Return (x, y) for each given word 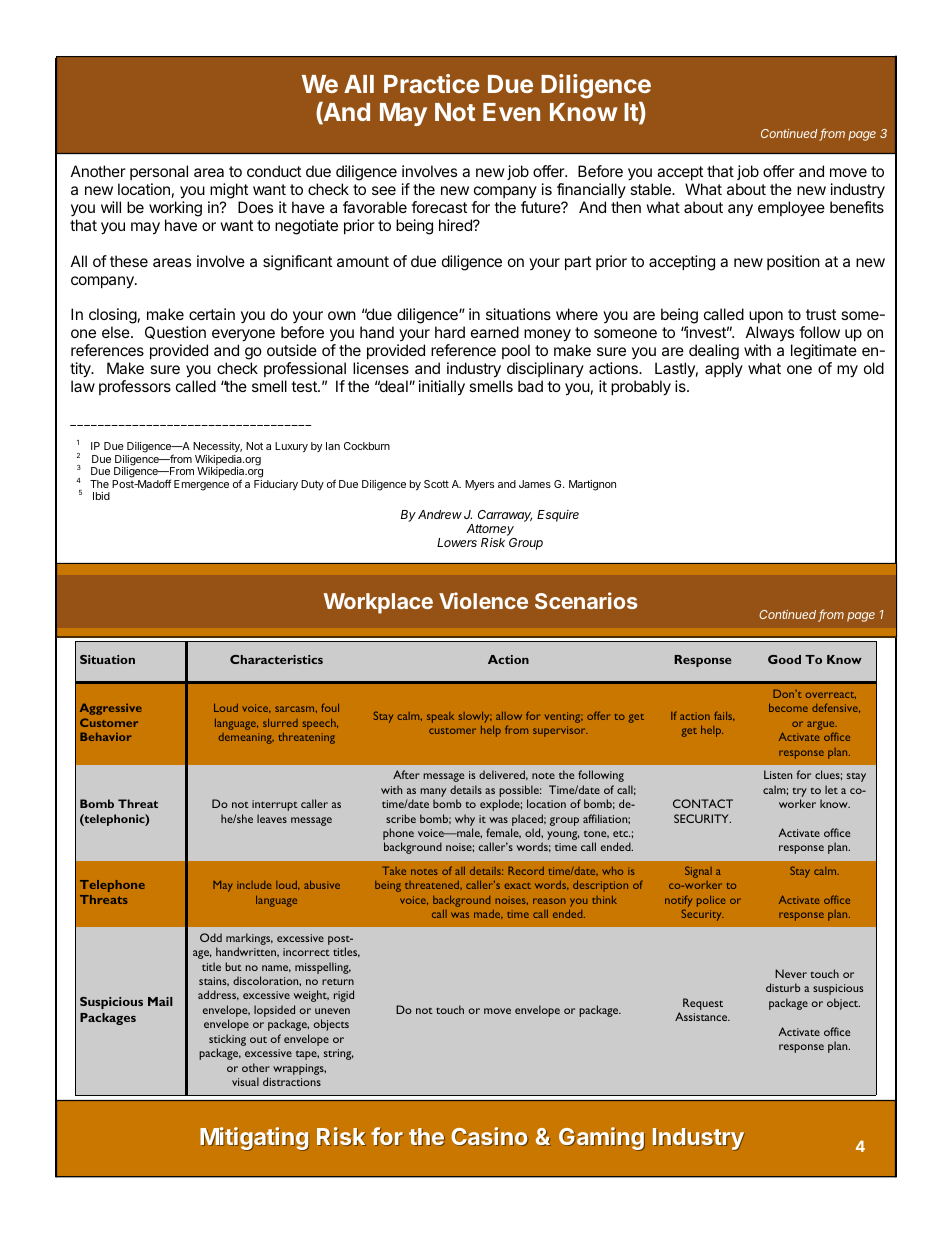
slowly (475, 717)
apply (724, 369)
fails (724, 716)
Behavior (105, 736)
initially (442, 388)
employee (791, 209)
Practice (432, 83)
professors (135, 387)
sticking (227, 1041)
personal (159, 172)
